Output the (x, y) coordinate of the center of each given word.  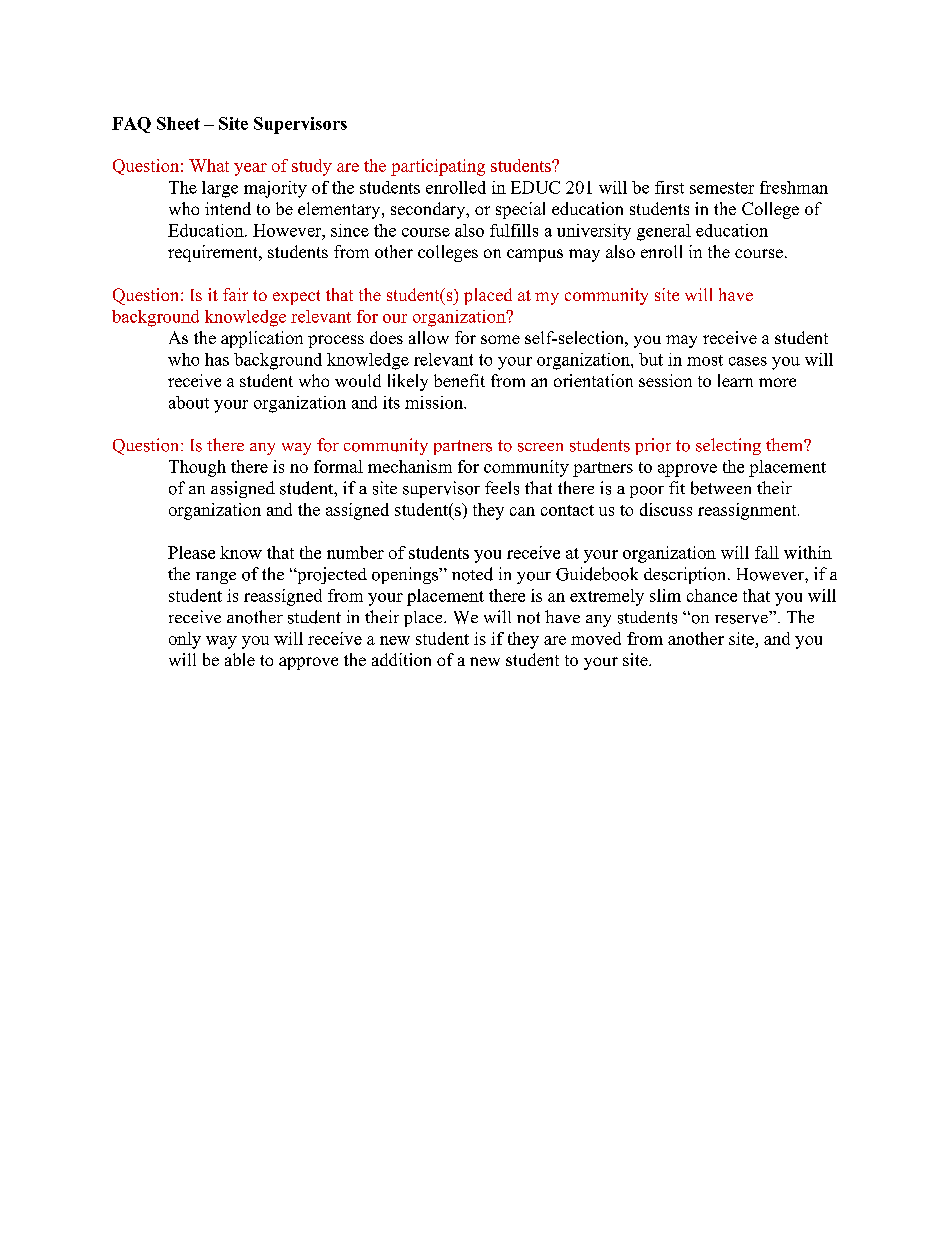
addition (401, 659)
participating (438, 167)
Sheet (178, 123)
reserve (741, 619)
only (185, 640)
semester (722, 188)
